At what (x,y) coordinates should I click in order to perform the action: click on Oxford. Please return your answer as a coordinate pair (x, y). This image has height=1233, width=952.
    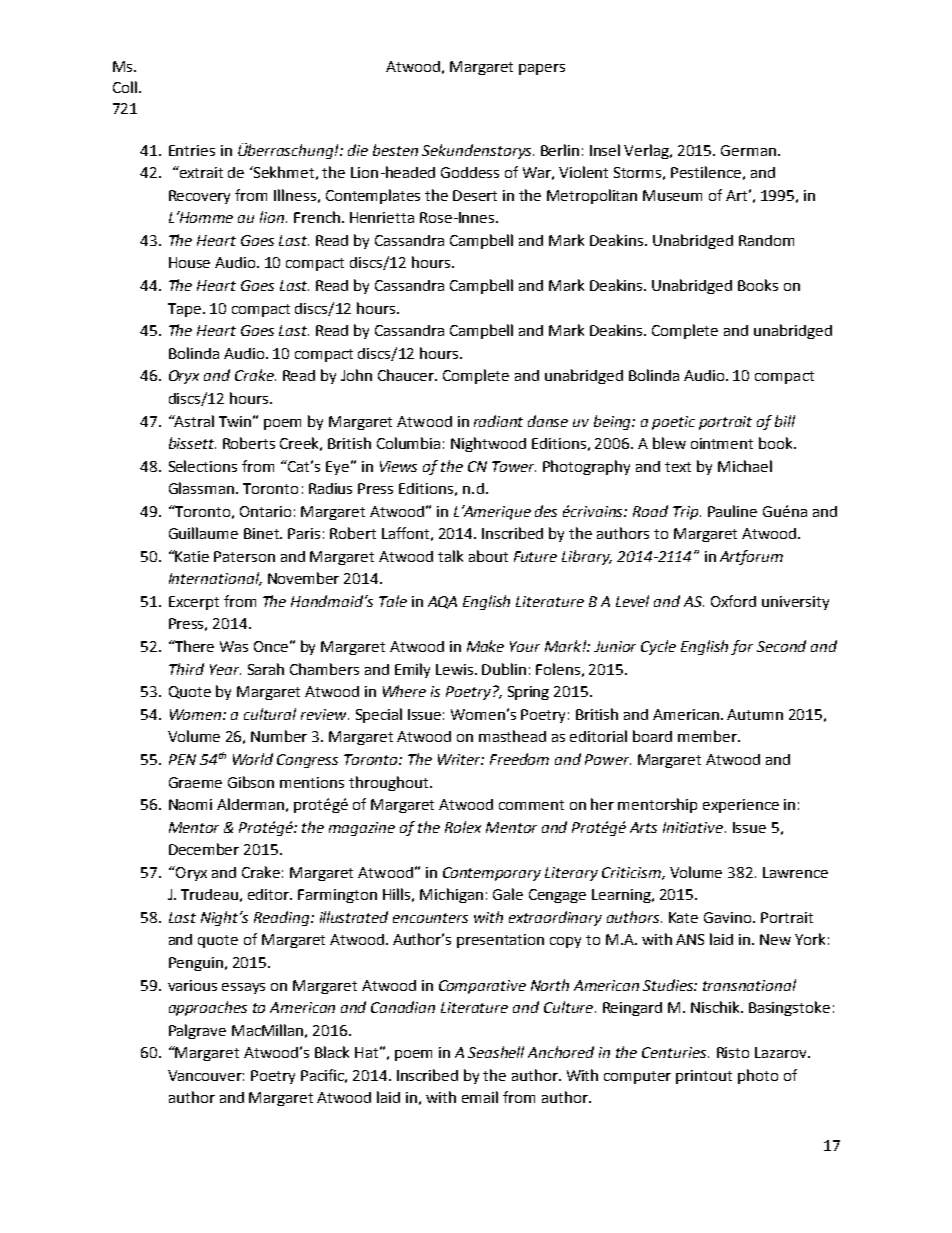
    Looking at the image, I should click on (733, 601).
